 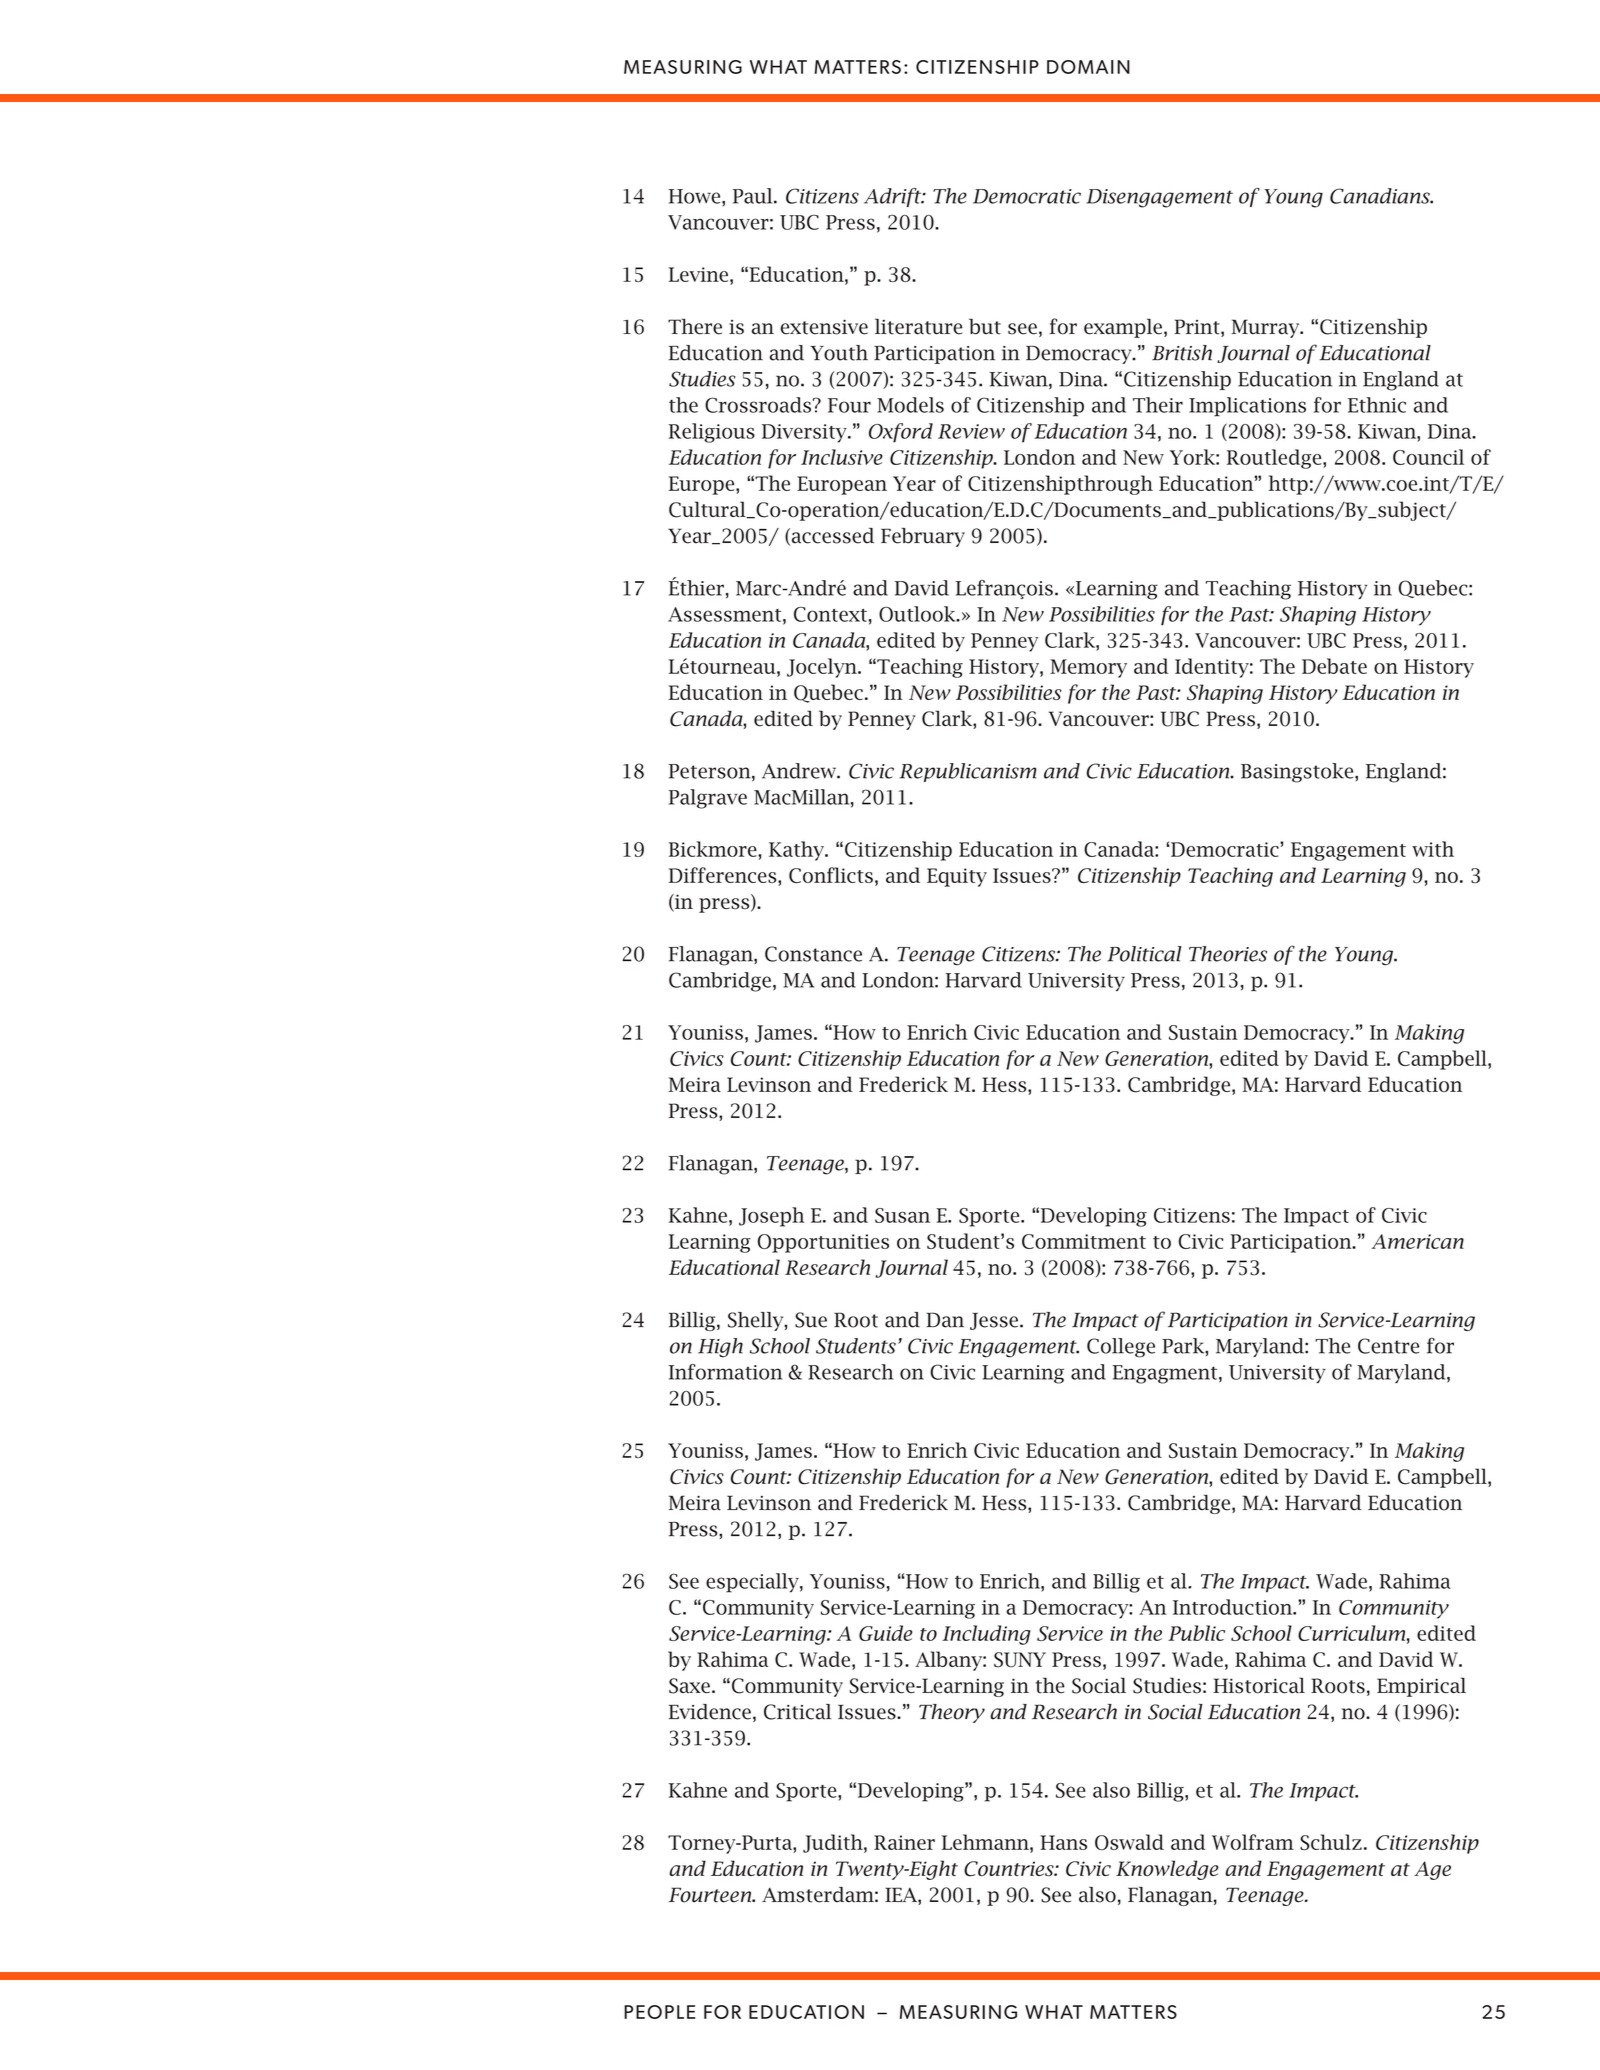 What do you see at coordinates (1088, 67) in the screenshot?
I see `DOMAIN` at bounding box center [1088, 67].
